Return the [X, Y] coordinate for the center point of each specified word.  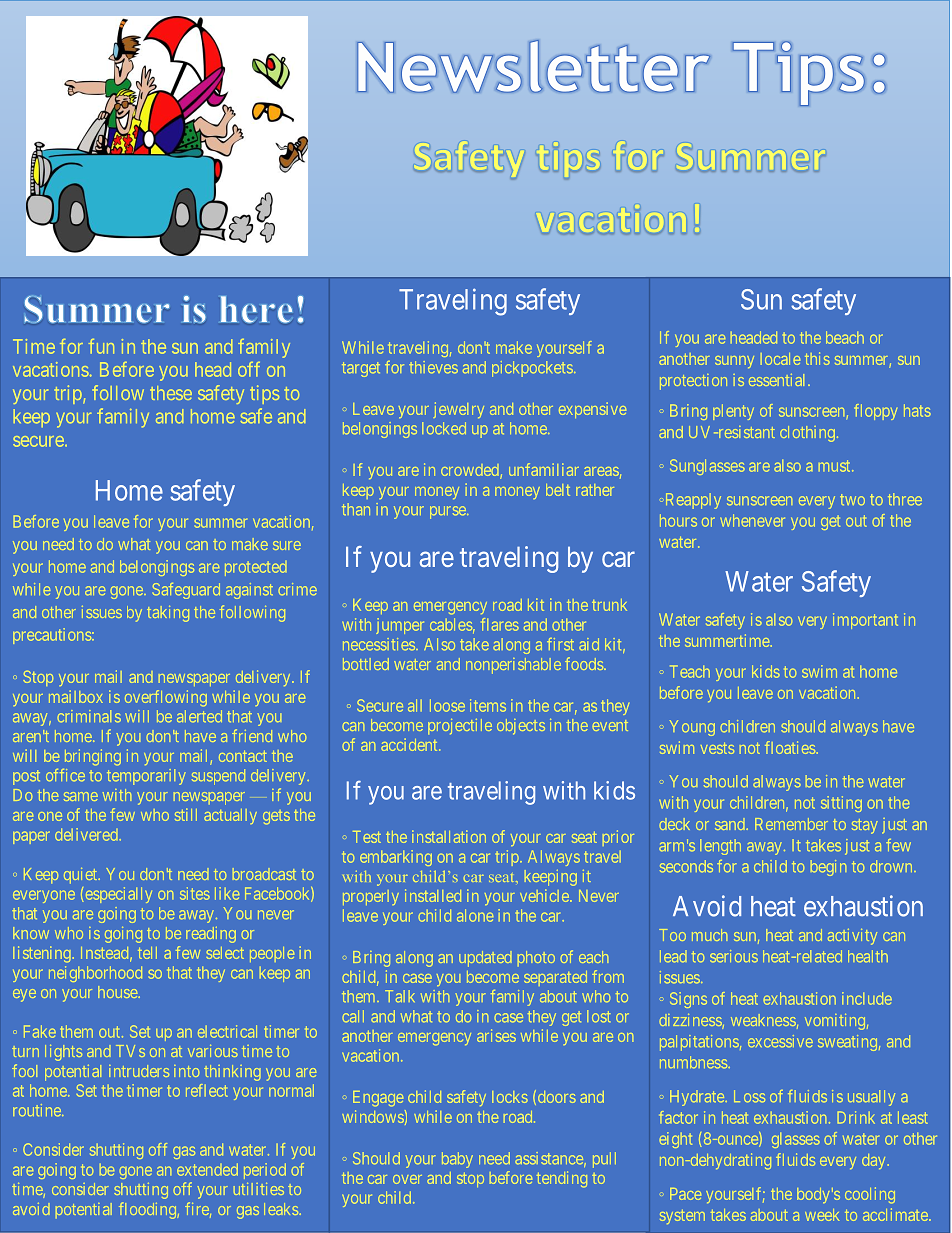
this [817, 358]
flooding [148, 1210]
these [171, 393]
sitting [841, 804]
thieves [433, 367]
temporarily [146, 777]
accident [410, 744]
